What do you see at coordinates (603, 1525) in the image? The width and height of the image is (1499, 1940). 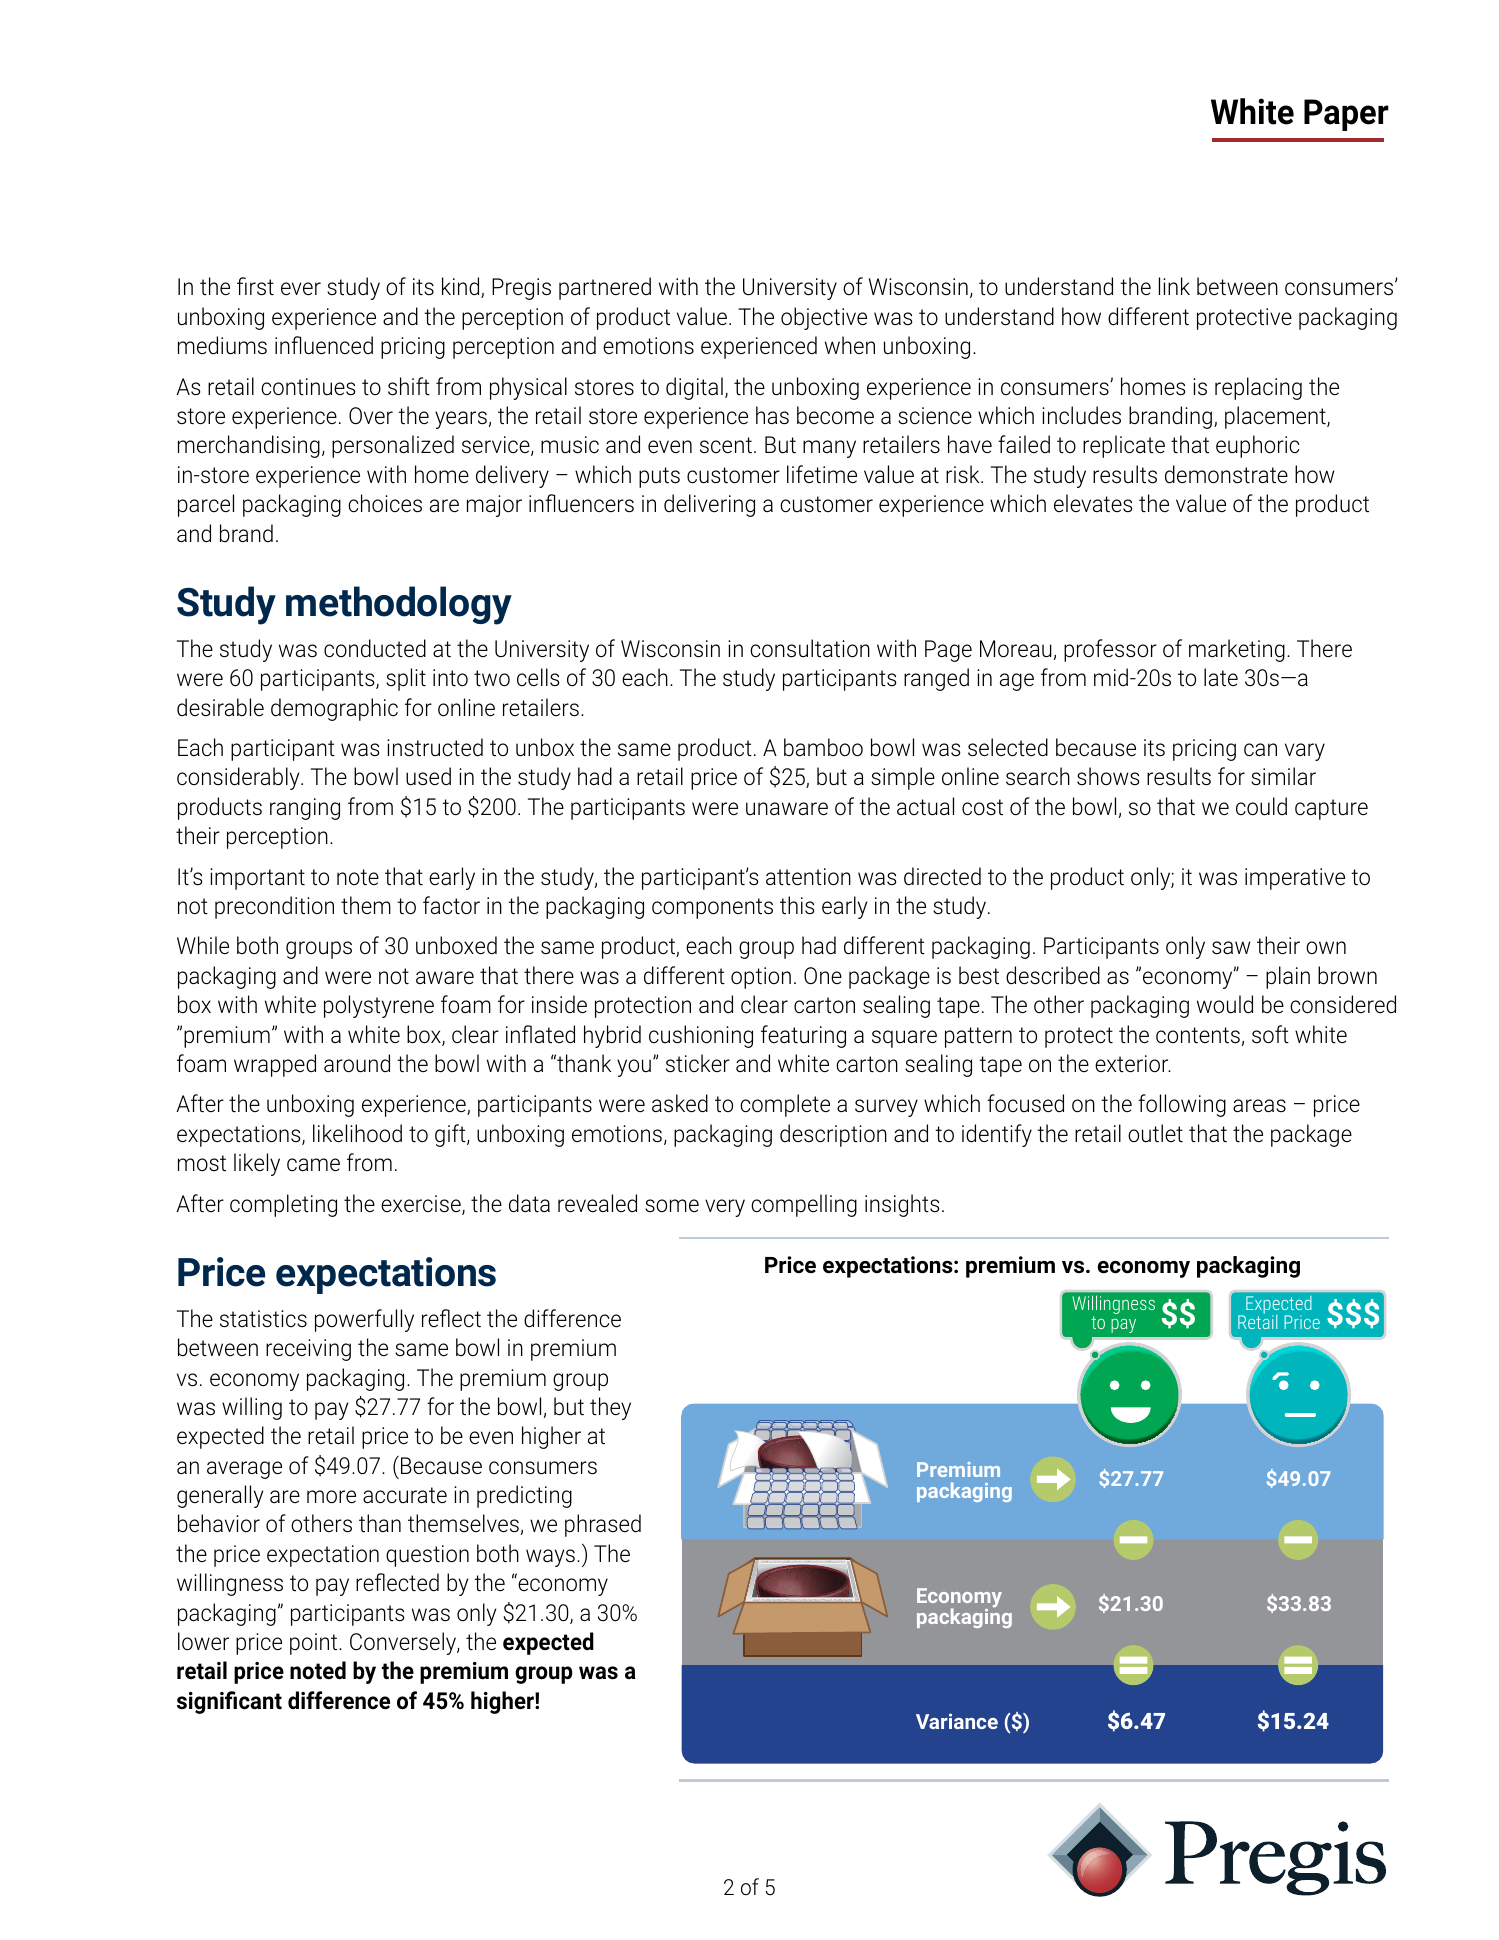 I see `phrased` at bounding box center [603, 1525].
